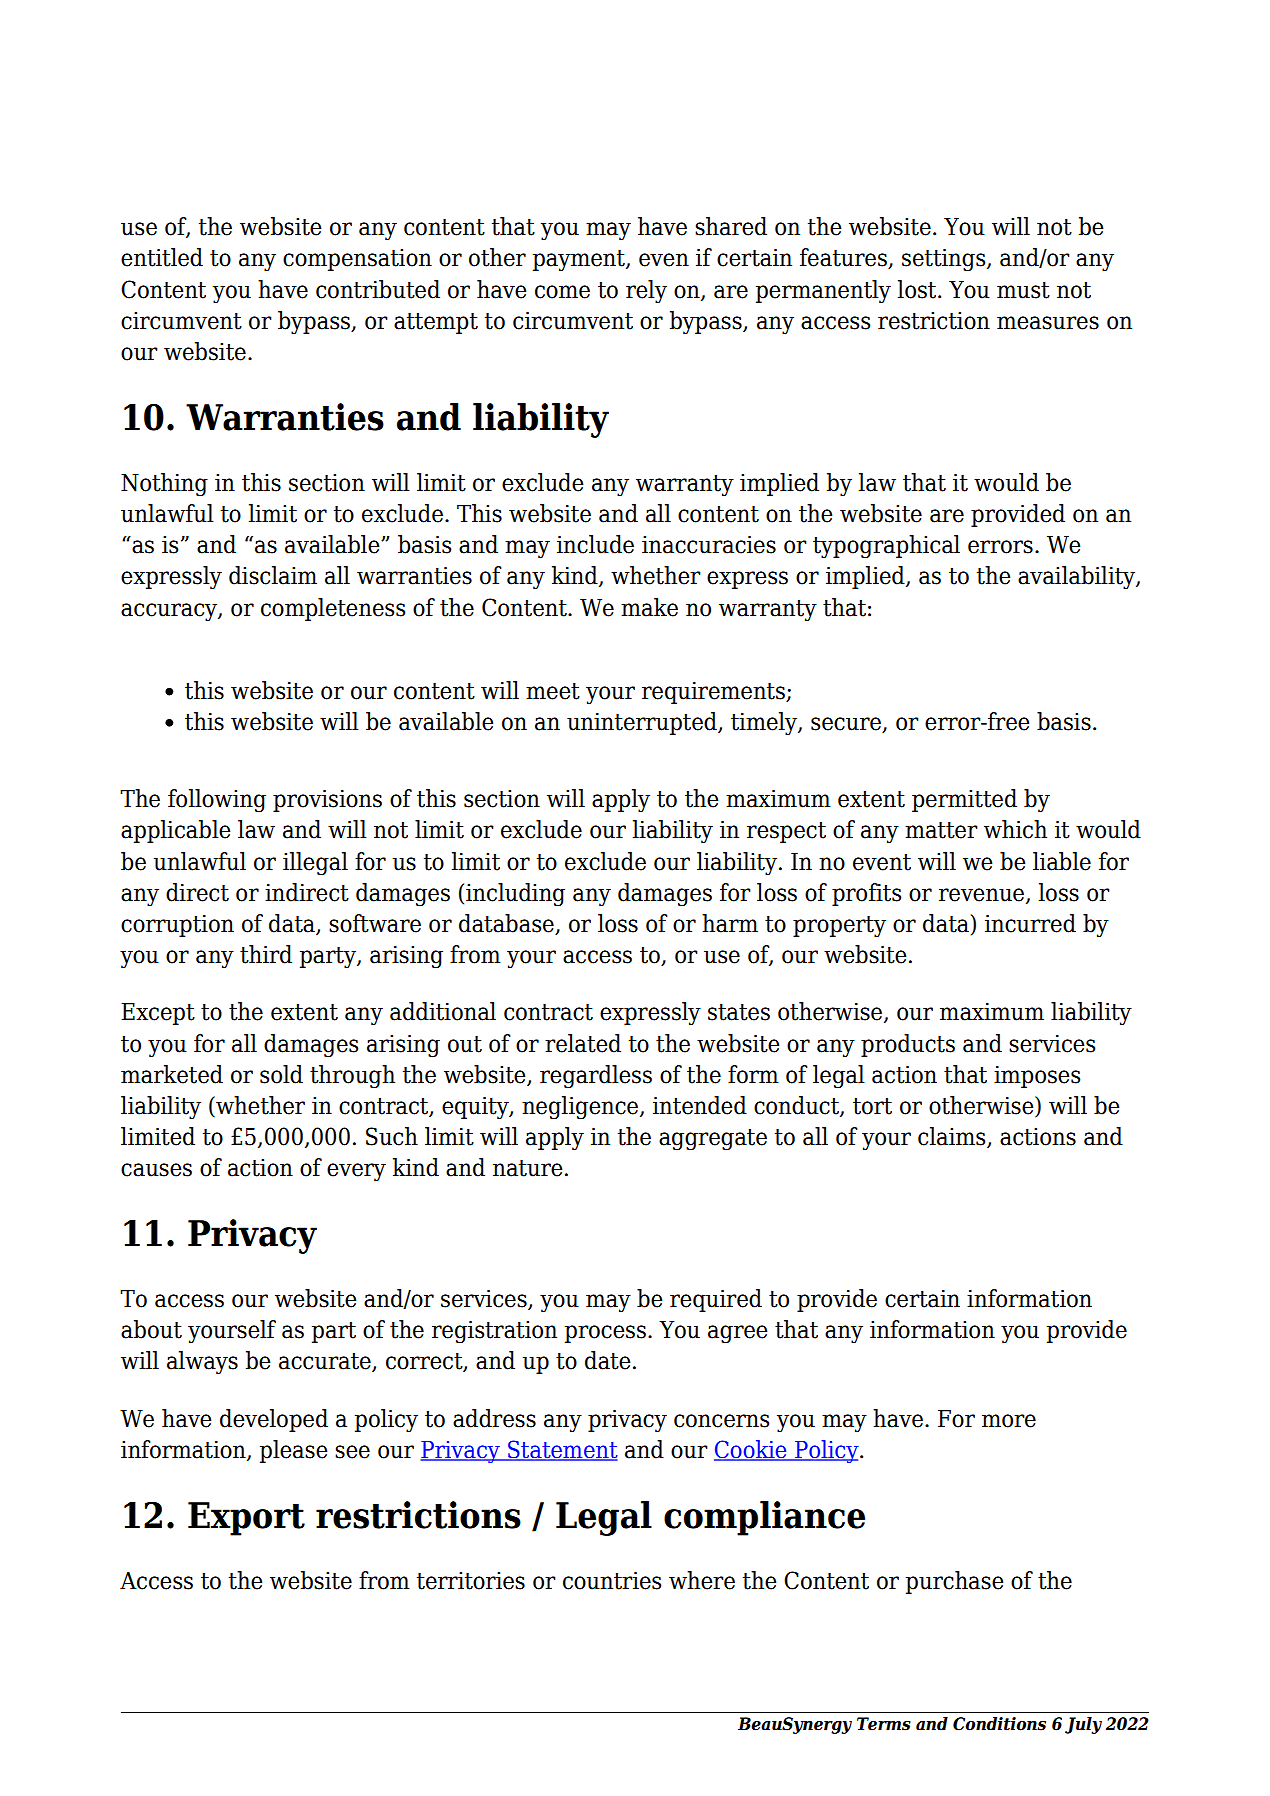 This screenshot has height=1796, width=1270. Describe the element at coordinates (886, 547) in the screenshot. I see `typographical` at that location.
